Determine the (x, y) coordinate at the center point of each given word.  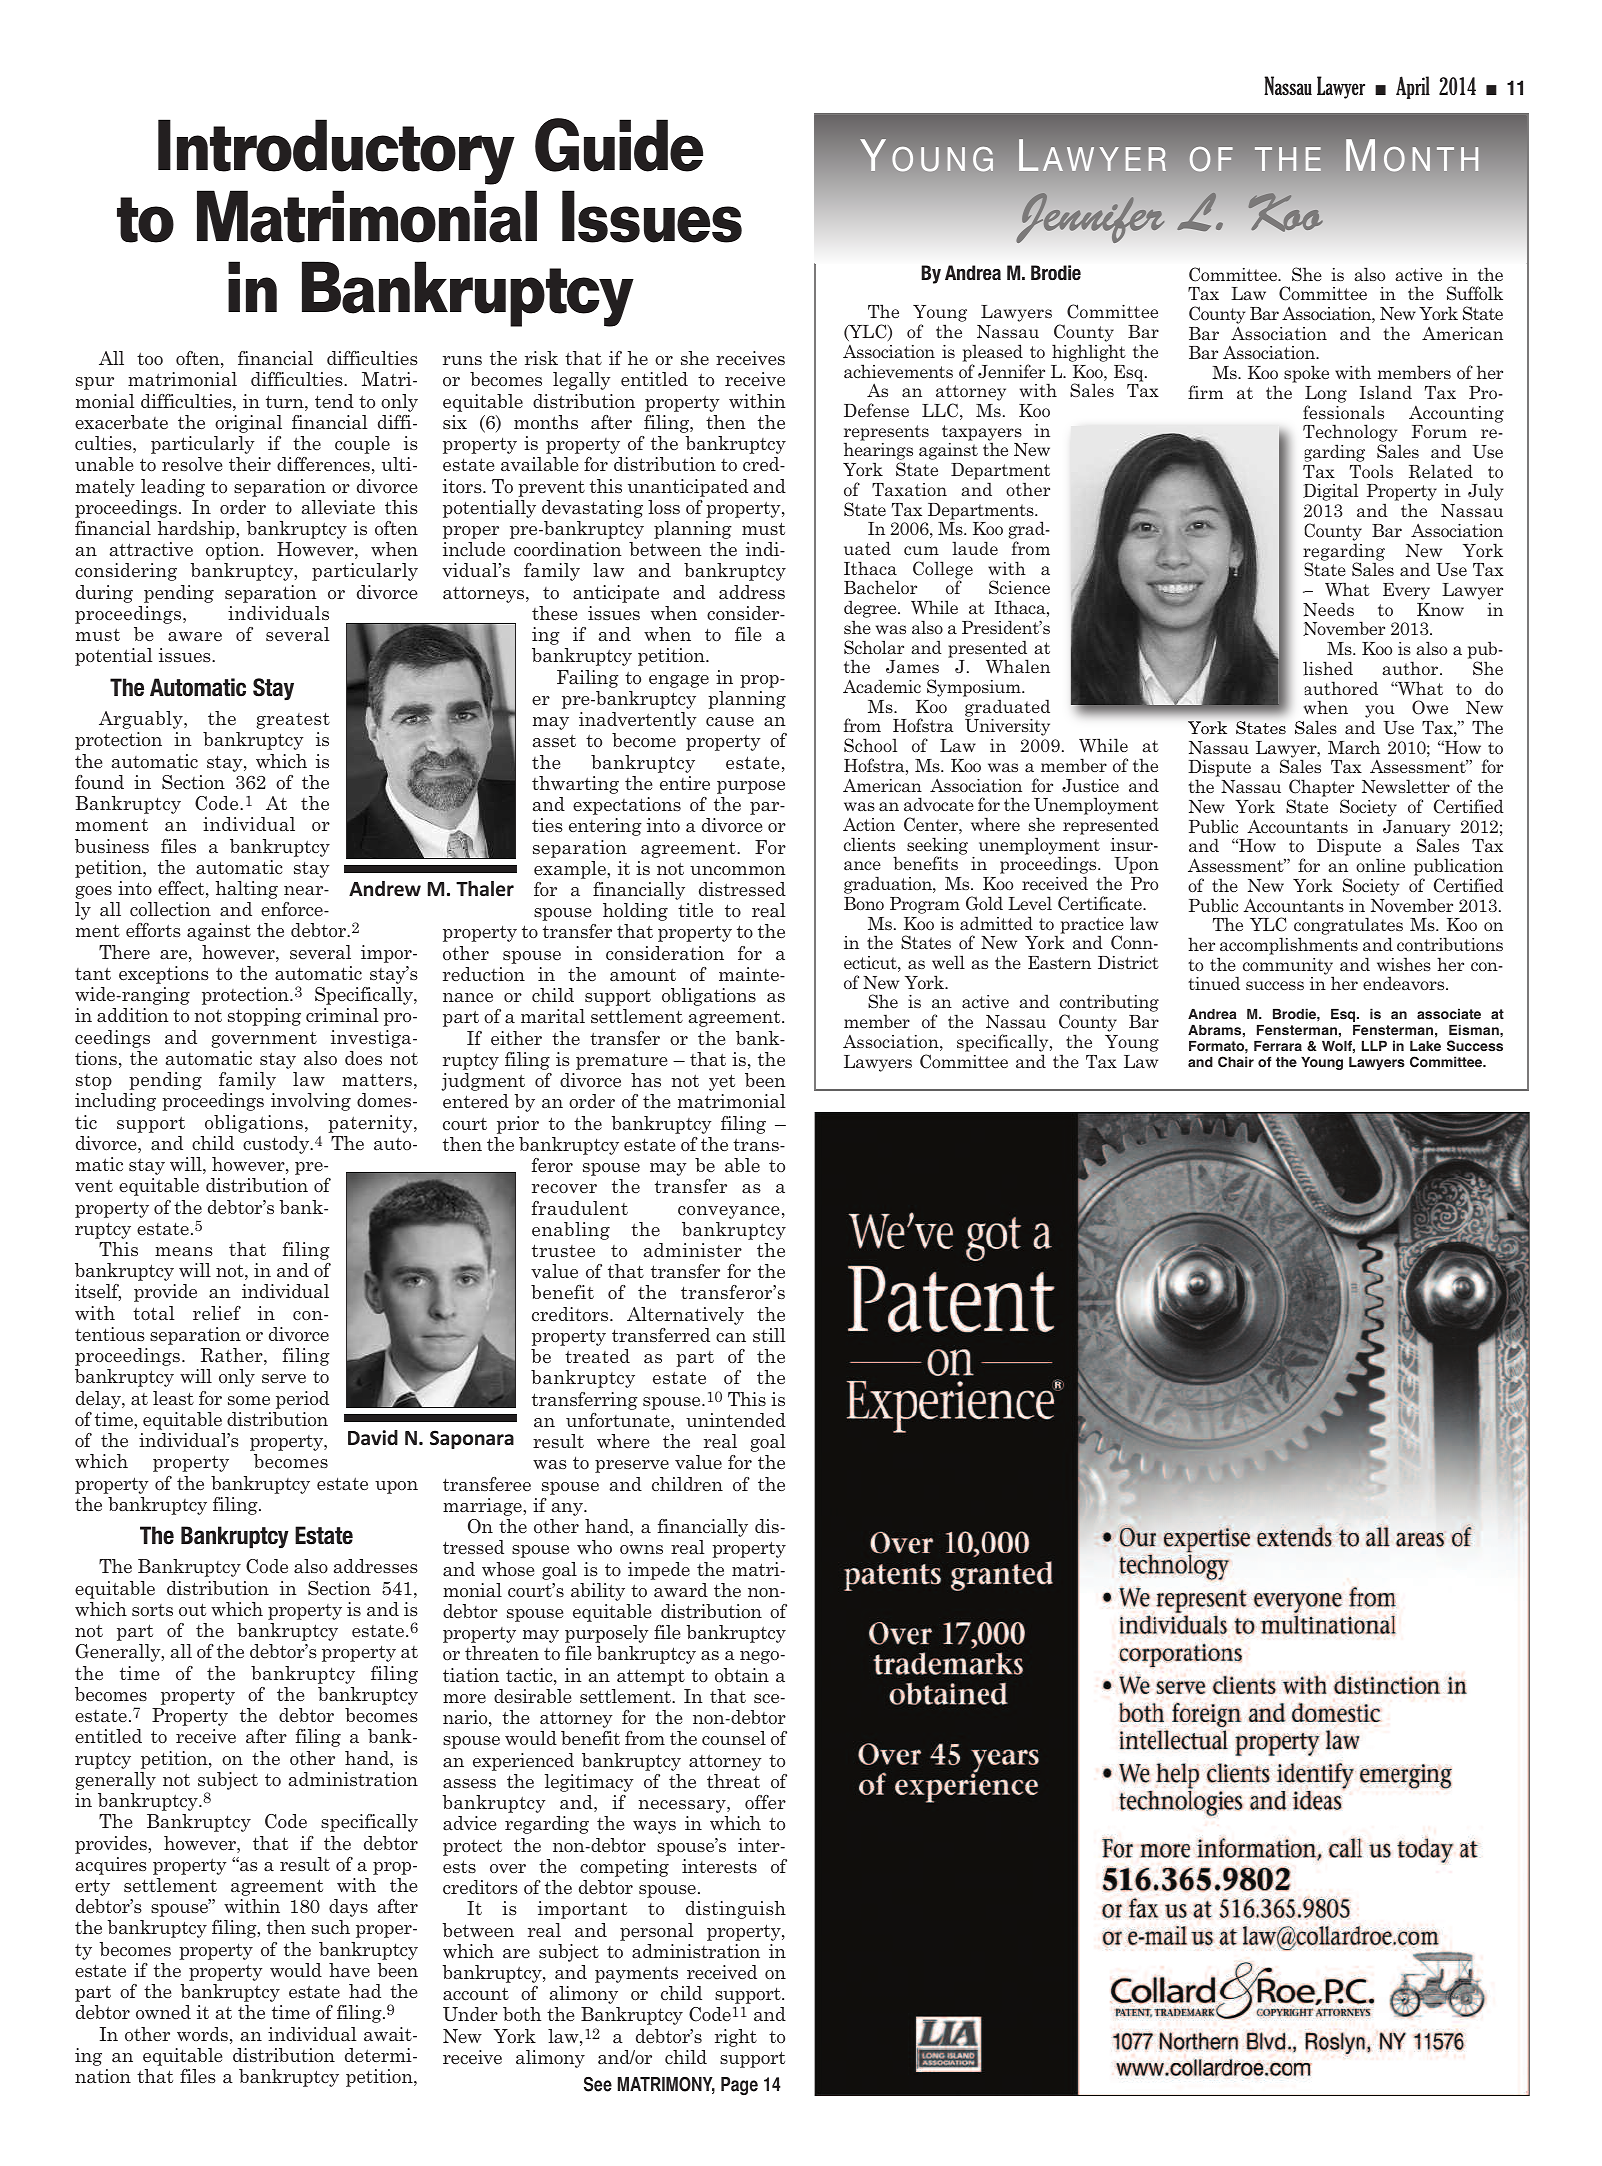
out (192, 1609)
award (681, 1590)
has (646, 1080)
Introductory (336, 152)
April (1413, 87)
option (234, 551)
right (736, 2038)
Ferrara (1278, 1046)
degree (871, 610)
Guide (619, 145)
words (202, 2034)
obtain (742, 1675)
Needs (1328, 609)
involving (311, 1102)
